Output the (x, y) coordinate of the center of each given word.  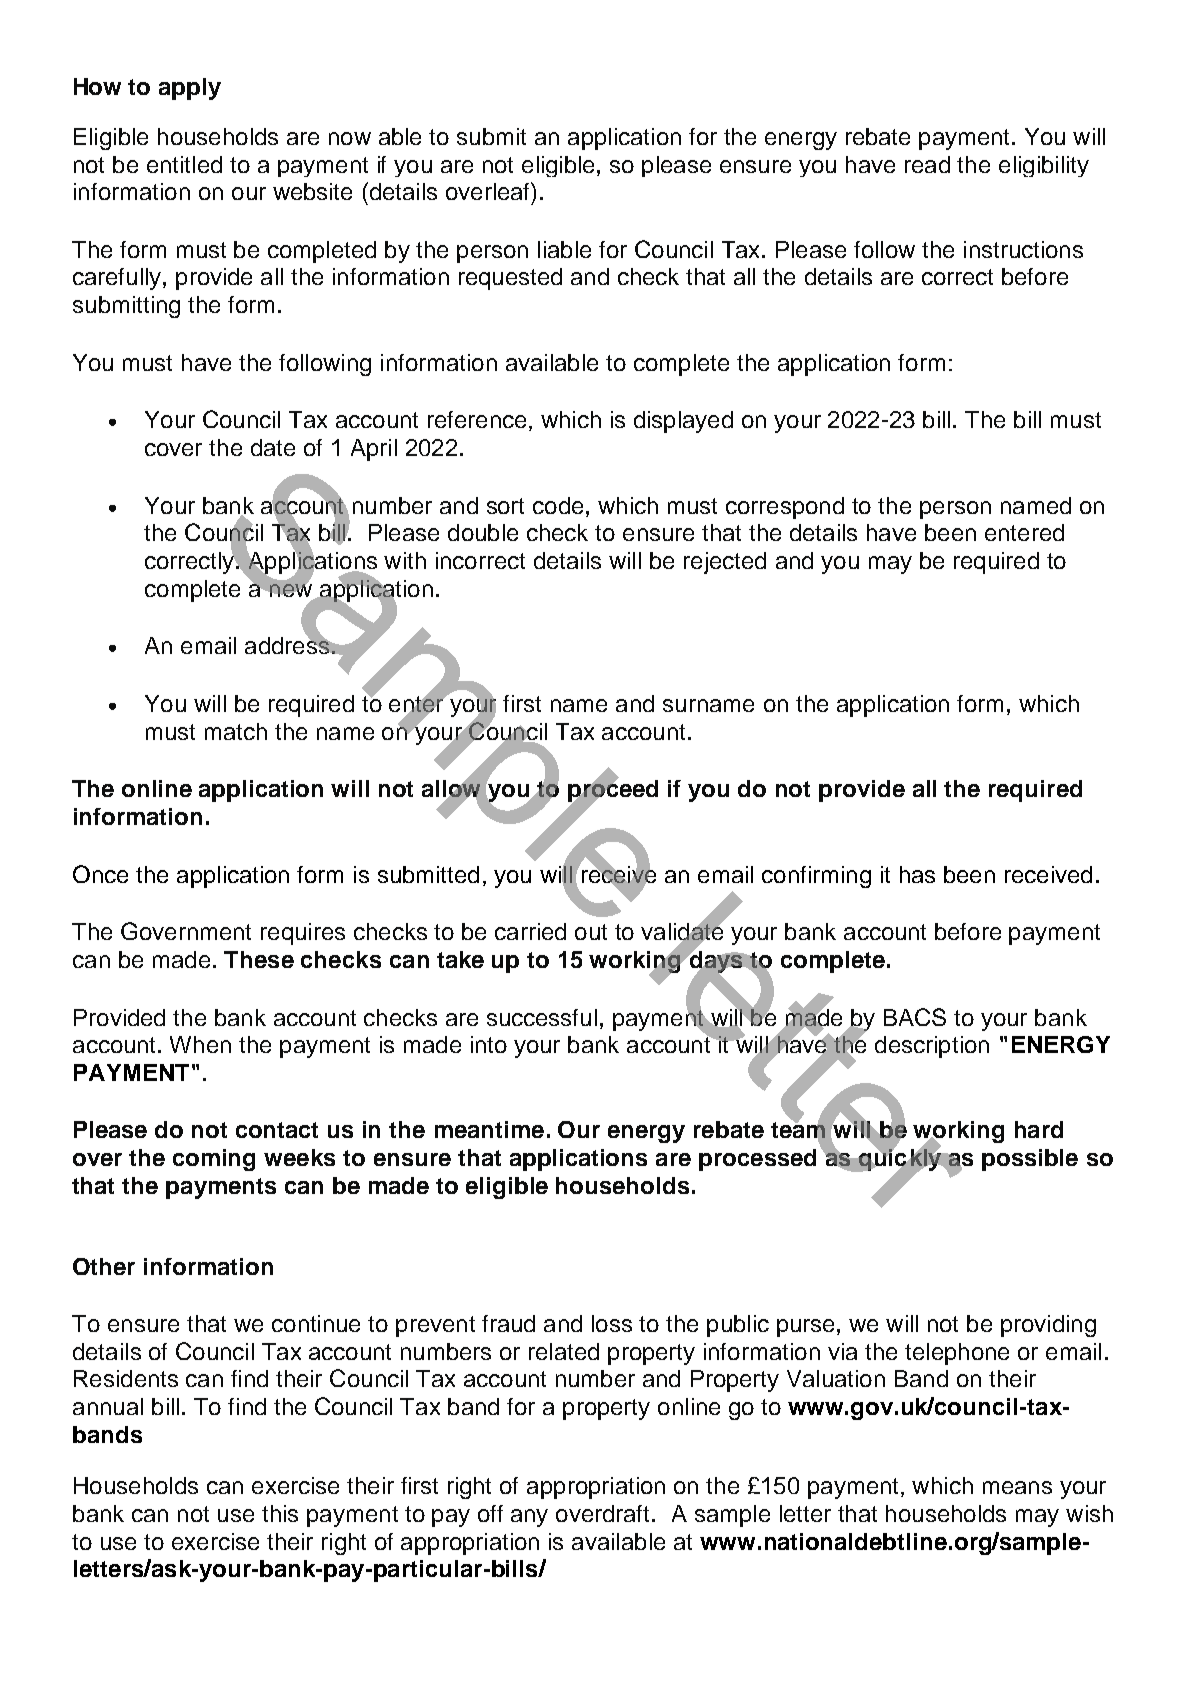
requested (510, 279)
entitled (184, 164)
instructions (1023, 249)
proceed (613, 791)
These (259, 959)
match (236, 731)
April (374, 450)
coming (214, 1160)
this (280, 1513)
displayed (683, 422)
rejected (725, 563)
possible (1030, 1160)
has (917, 874)
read (927, 164)
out (591, 932)
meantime (489, 1129)
